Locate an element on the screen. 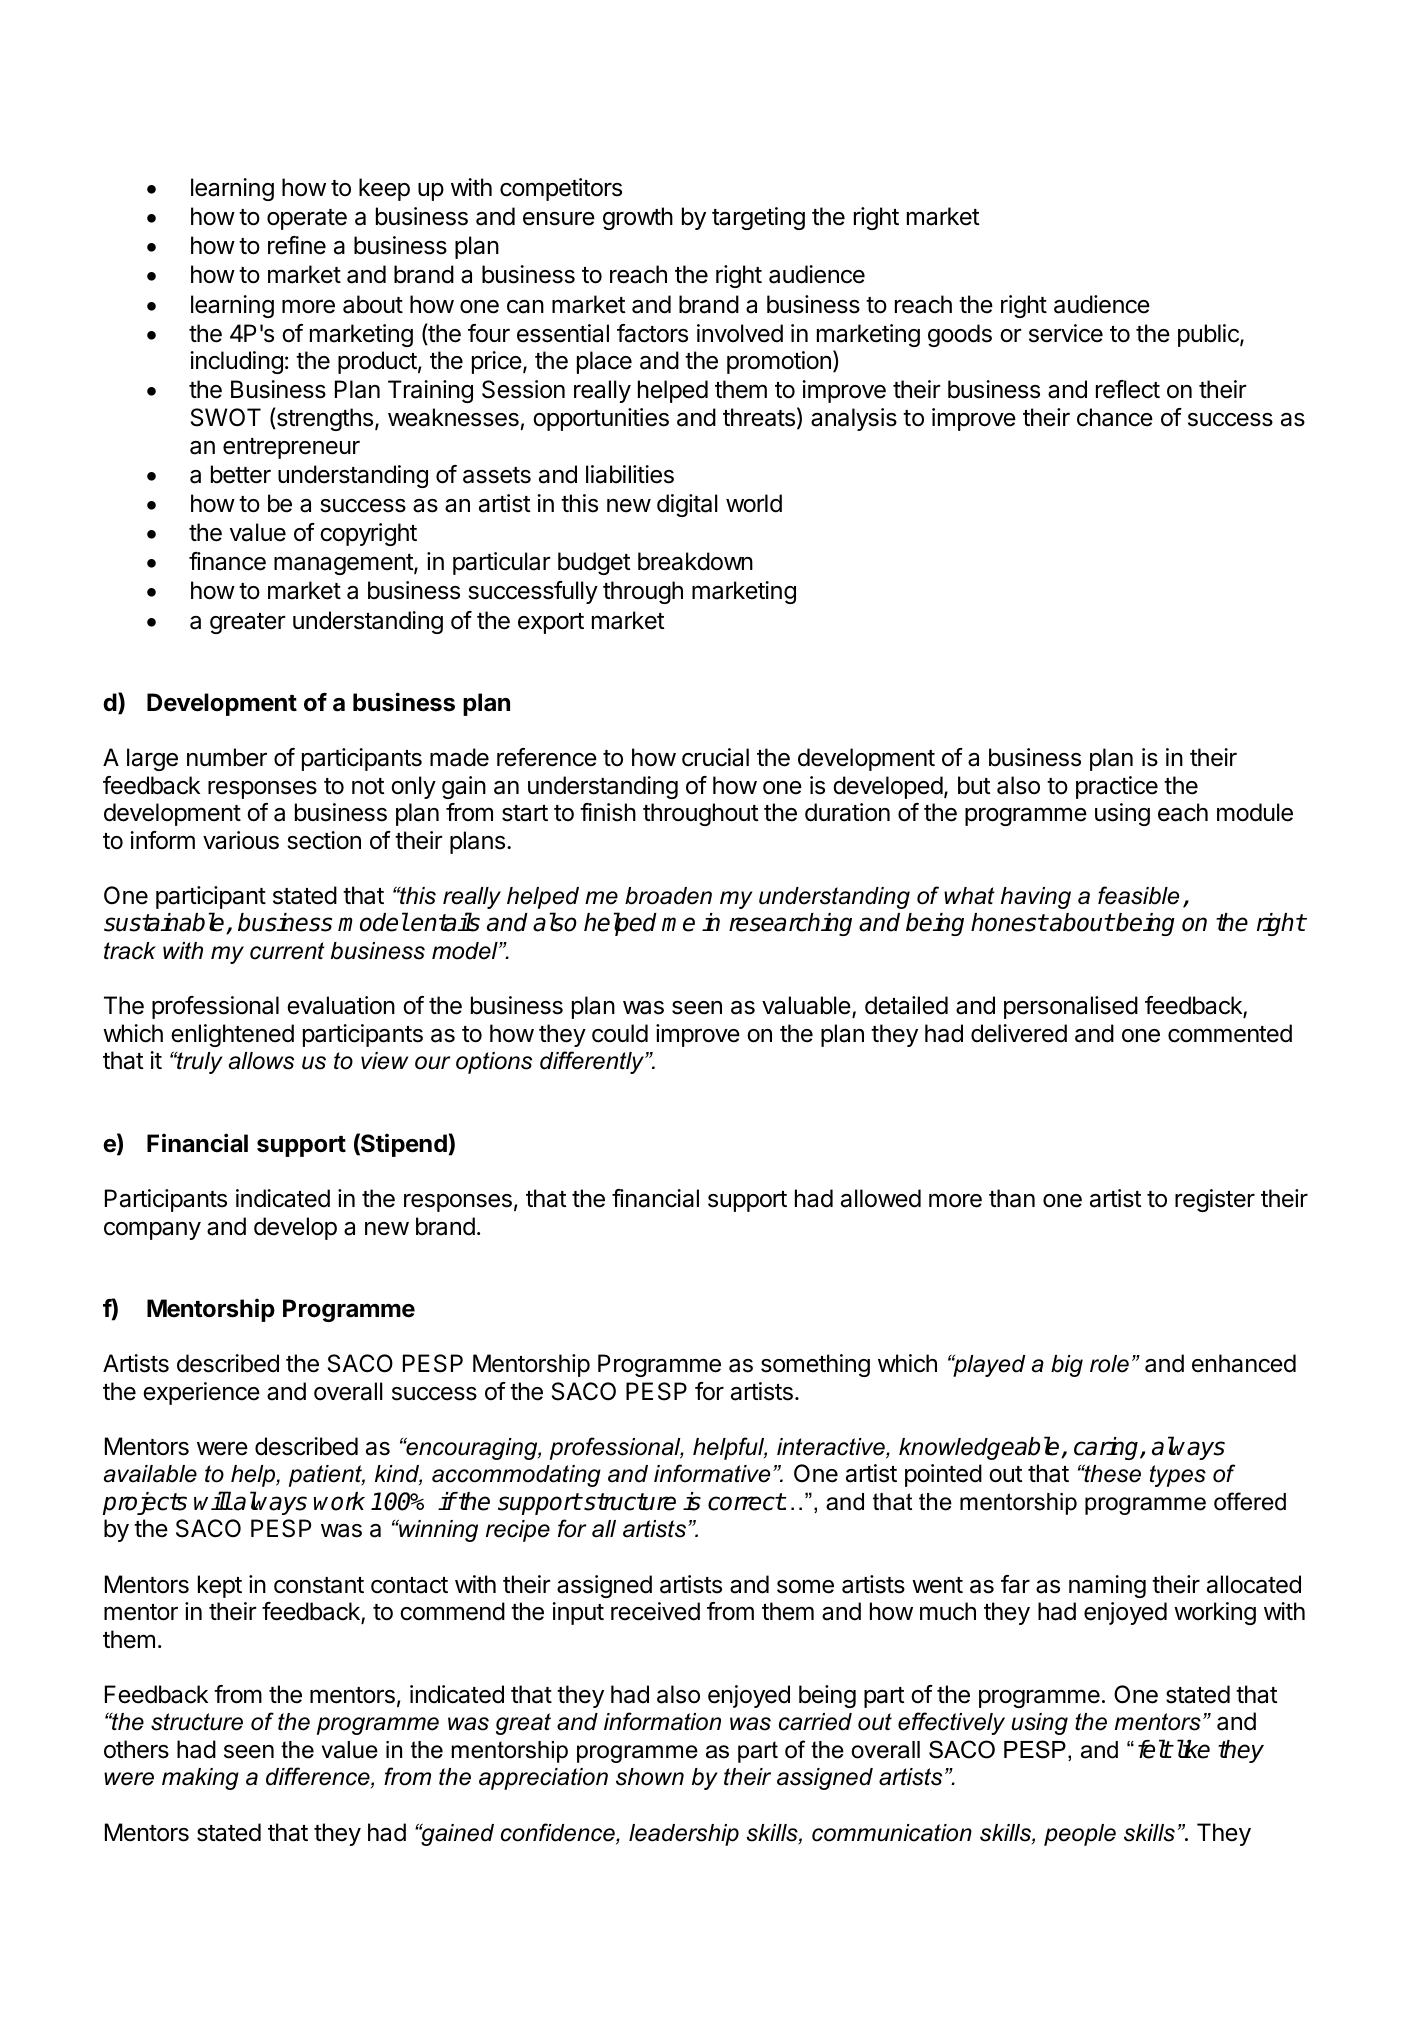  personalised is located at coordinates (1071, 1007).
